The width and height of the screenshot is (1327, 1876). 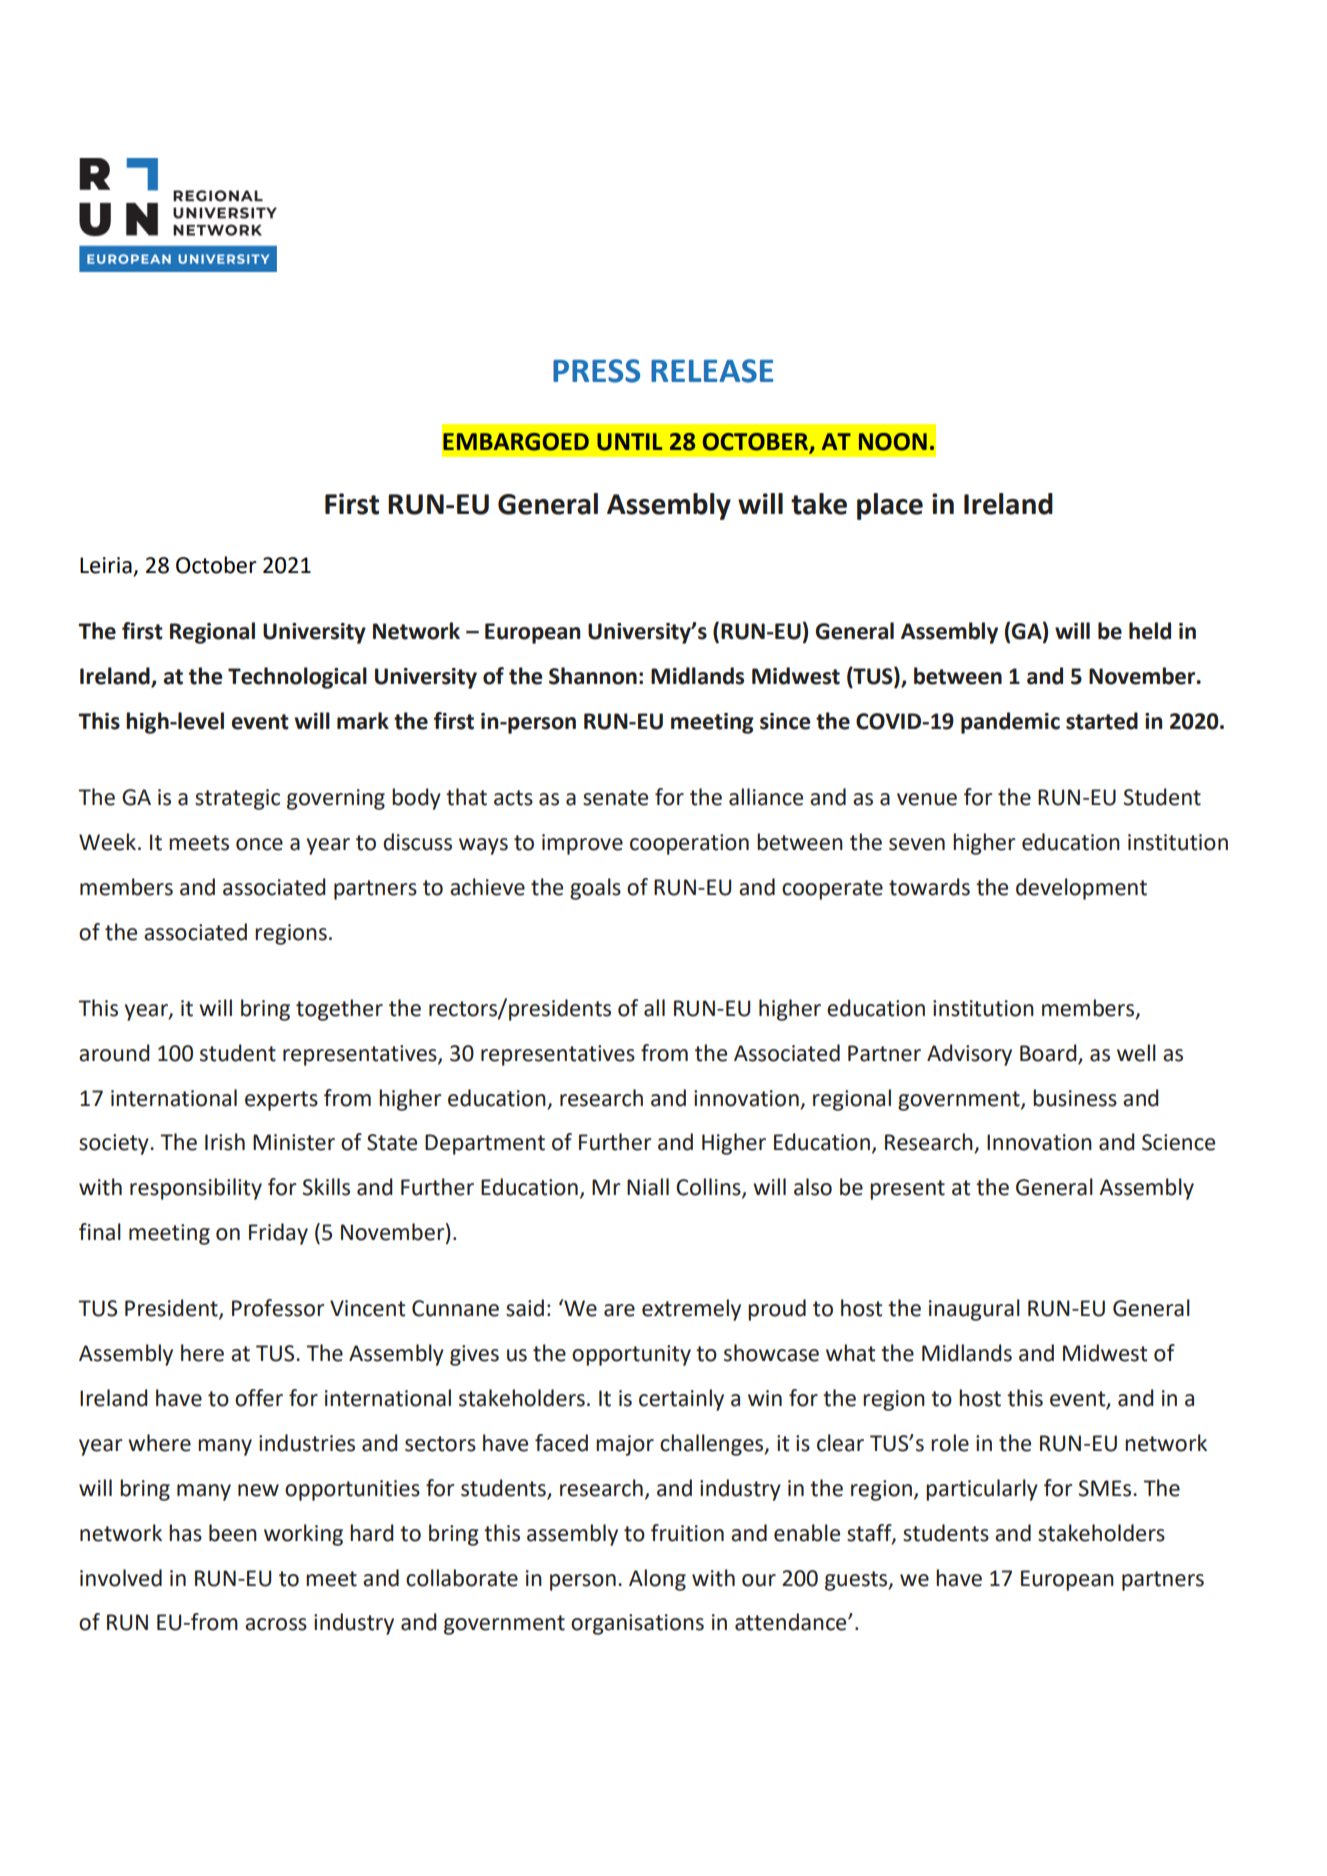 I want to click on Board, so click(x=1048, y=1053).
